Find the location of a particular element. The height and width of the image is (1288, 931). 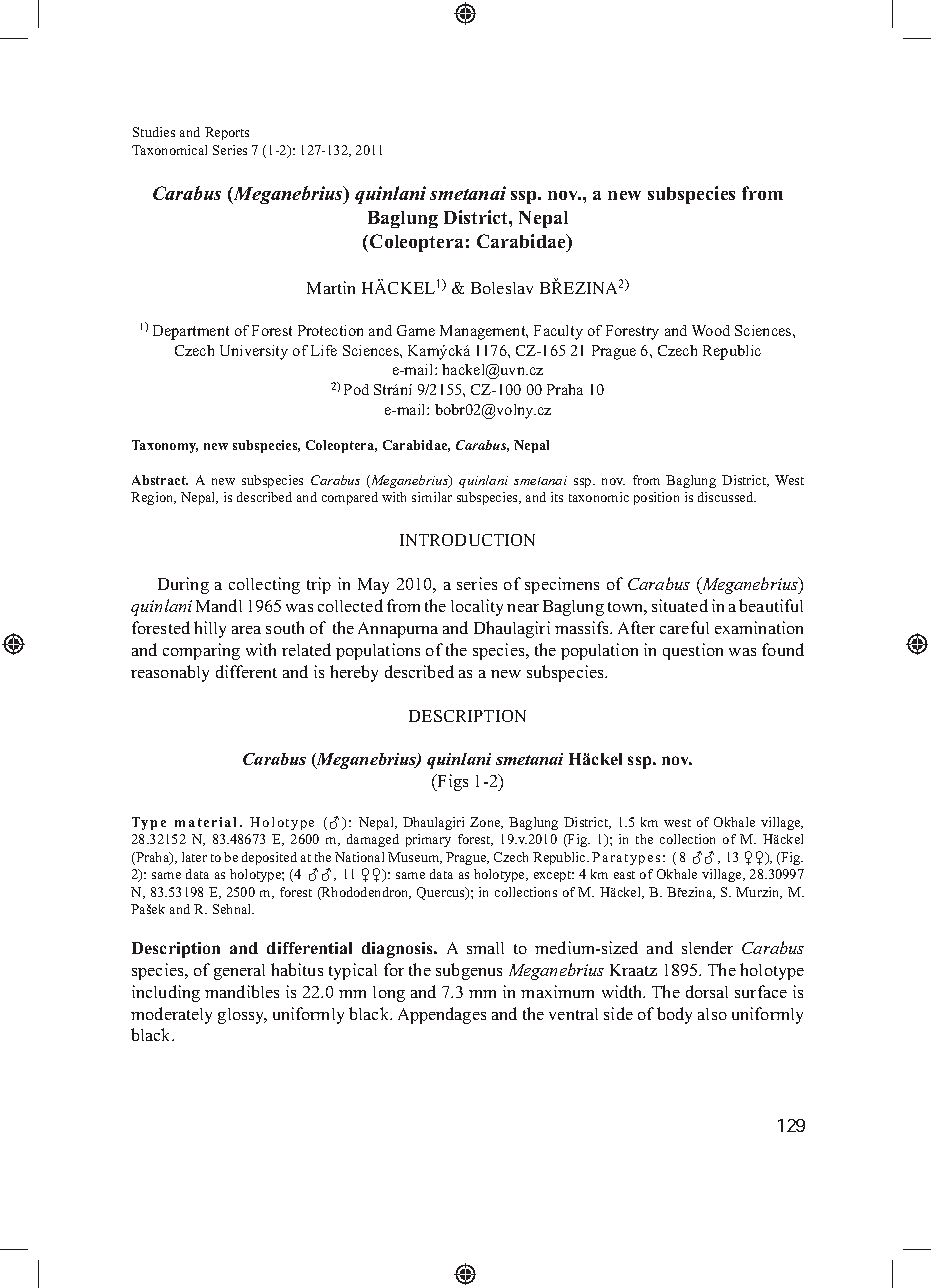

subgenus is located at coordinates (469, 971).
